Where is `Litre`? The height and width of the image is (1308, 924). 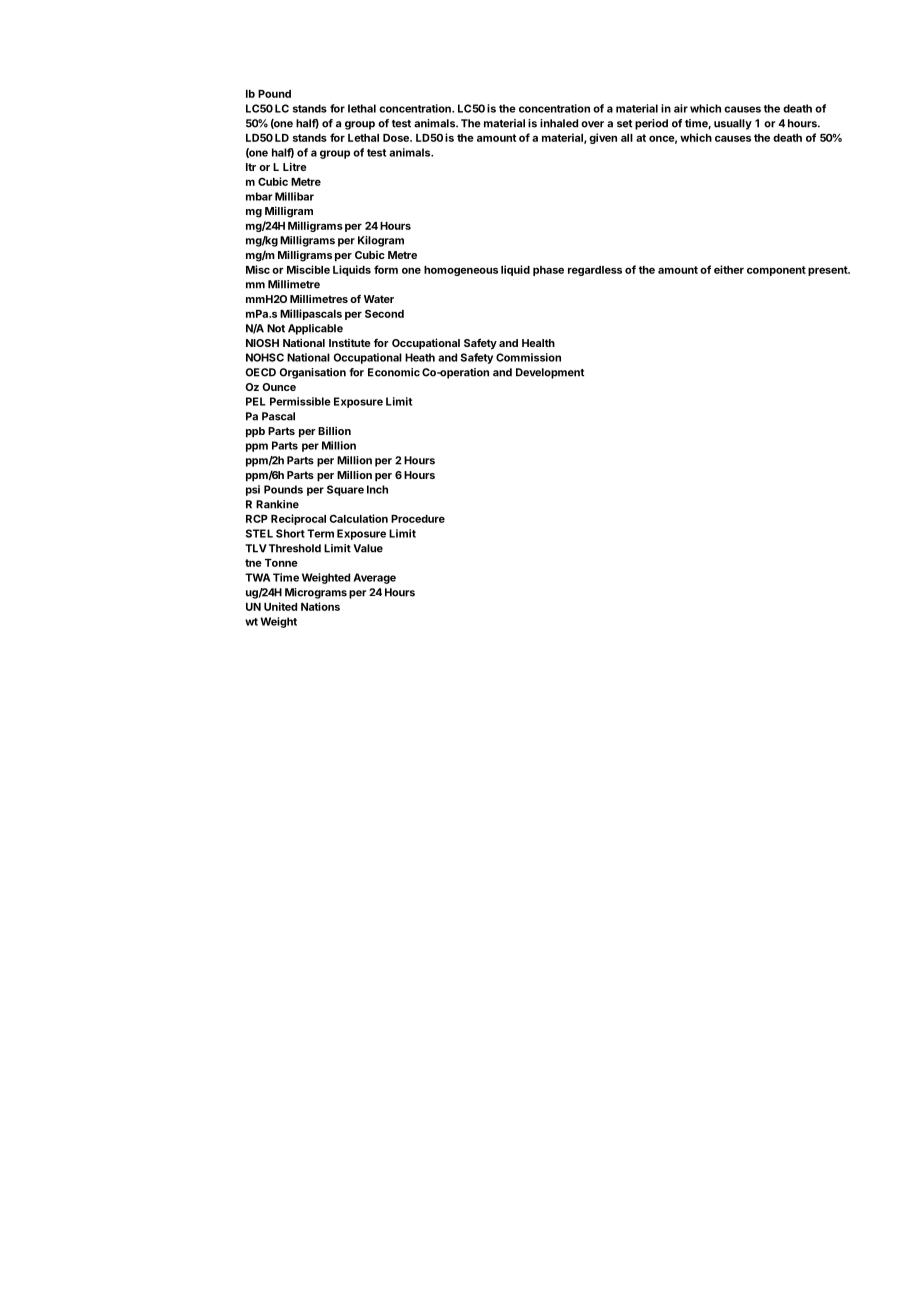
Litre is located at coordinates (295, 166).
